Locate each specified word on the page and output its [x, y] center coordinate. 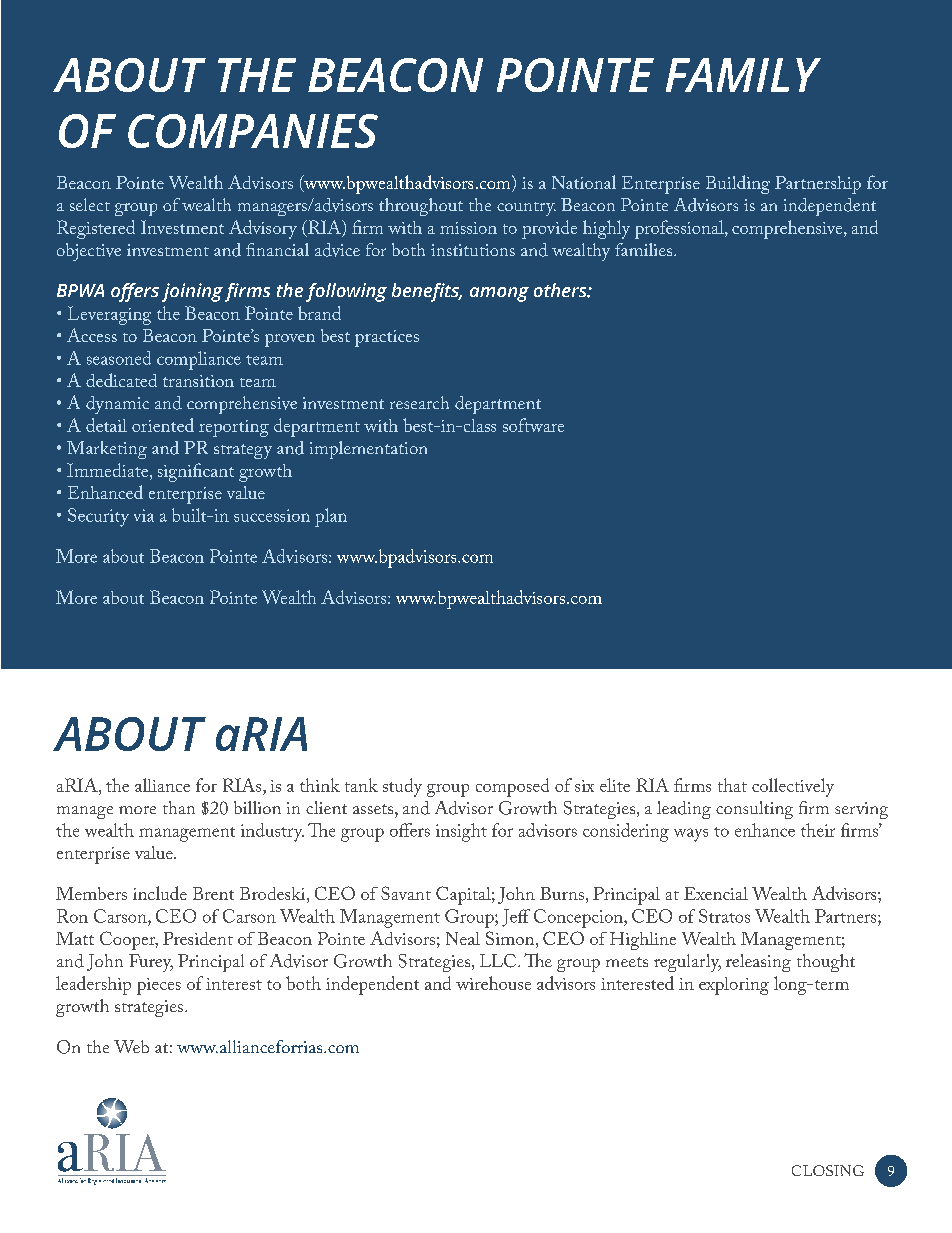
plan [331, 517]
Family [743, 75]
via [144, 515]
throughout [421, 207]
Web [131, 1046]
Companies [253, 131]
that [732, 785]
